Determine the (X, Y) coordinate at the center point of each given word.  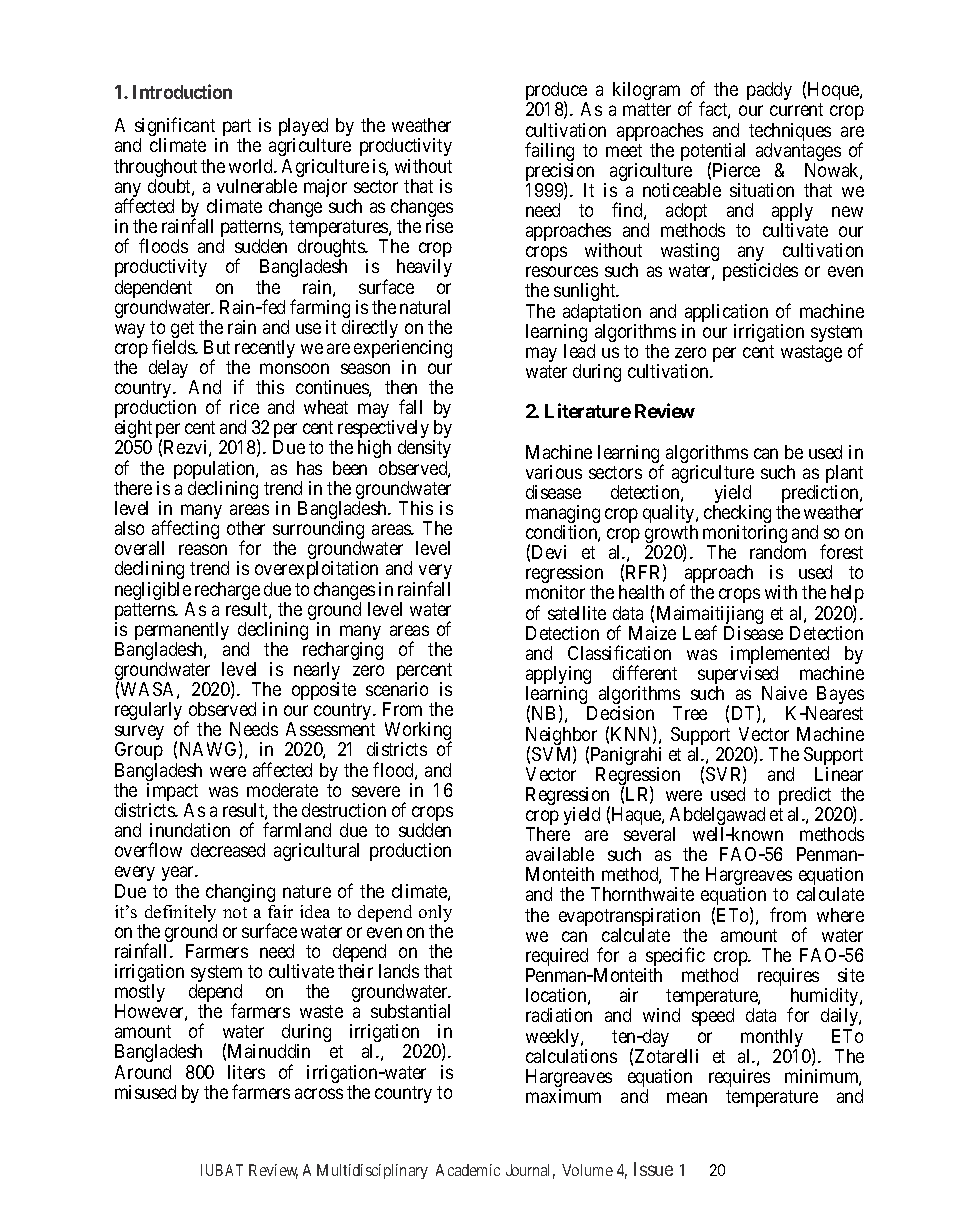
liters (246, 1072)
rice (244, 407)
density (424, 451)
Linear (839, 774)
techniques (790, 133)
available (560, 854)
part (237, 129)
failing (549, 153)
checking (737, 515)
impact (172, 793)
